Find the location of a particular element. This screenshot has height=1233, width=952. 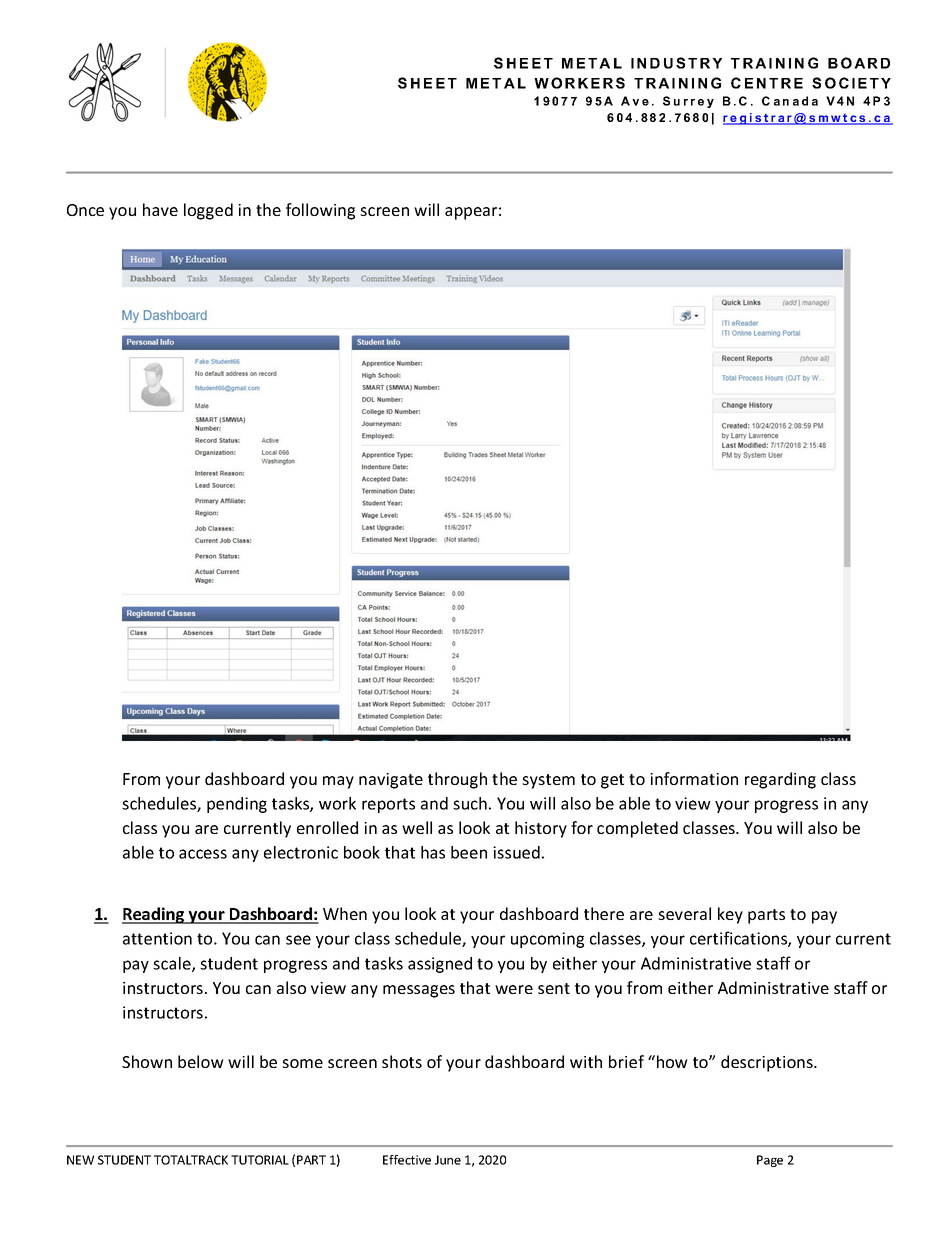

following is located at coordinates (320, 211).
